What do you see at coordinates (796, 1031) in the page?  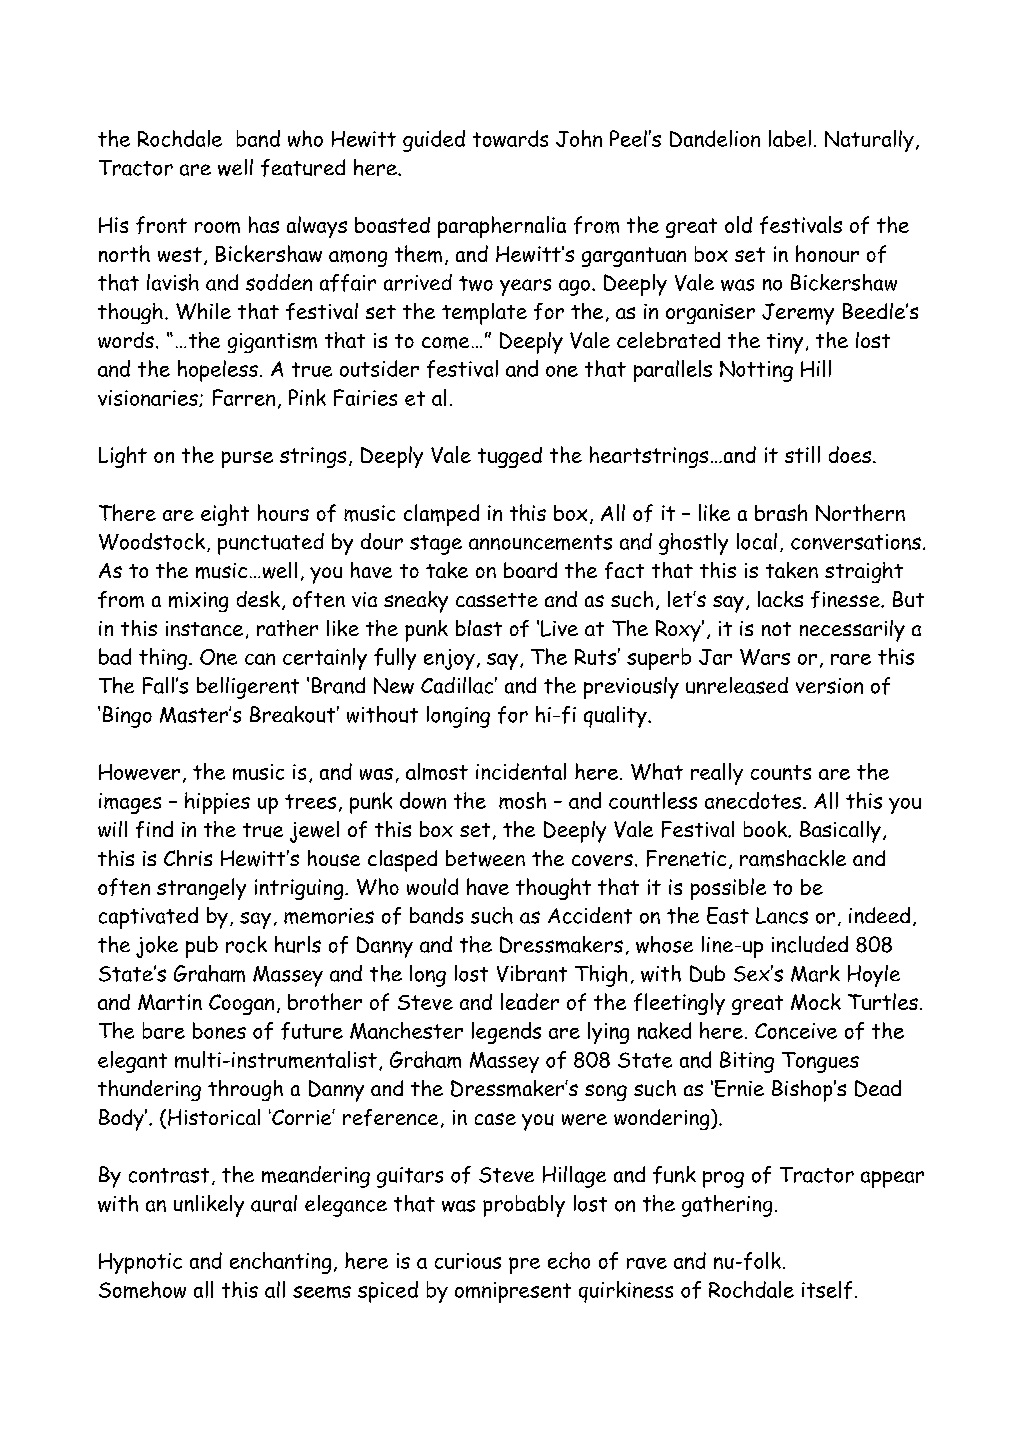 I see `Conceive` at bounding box center [796, 1031].
